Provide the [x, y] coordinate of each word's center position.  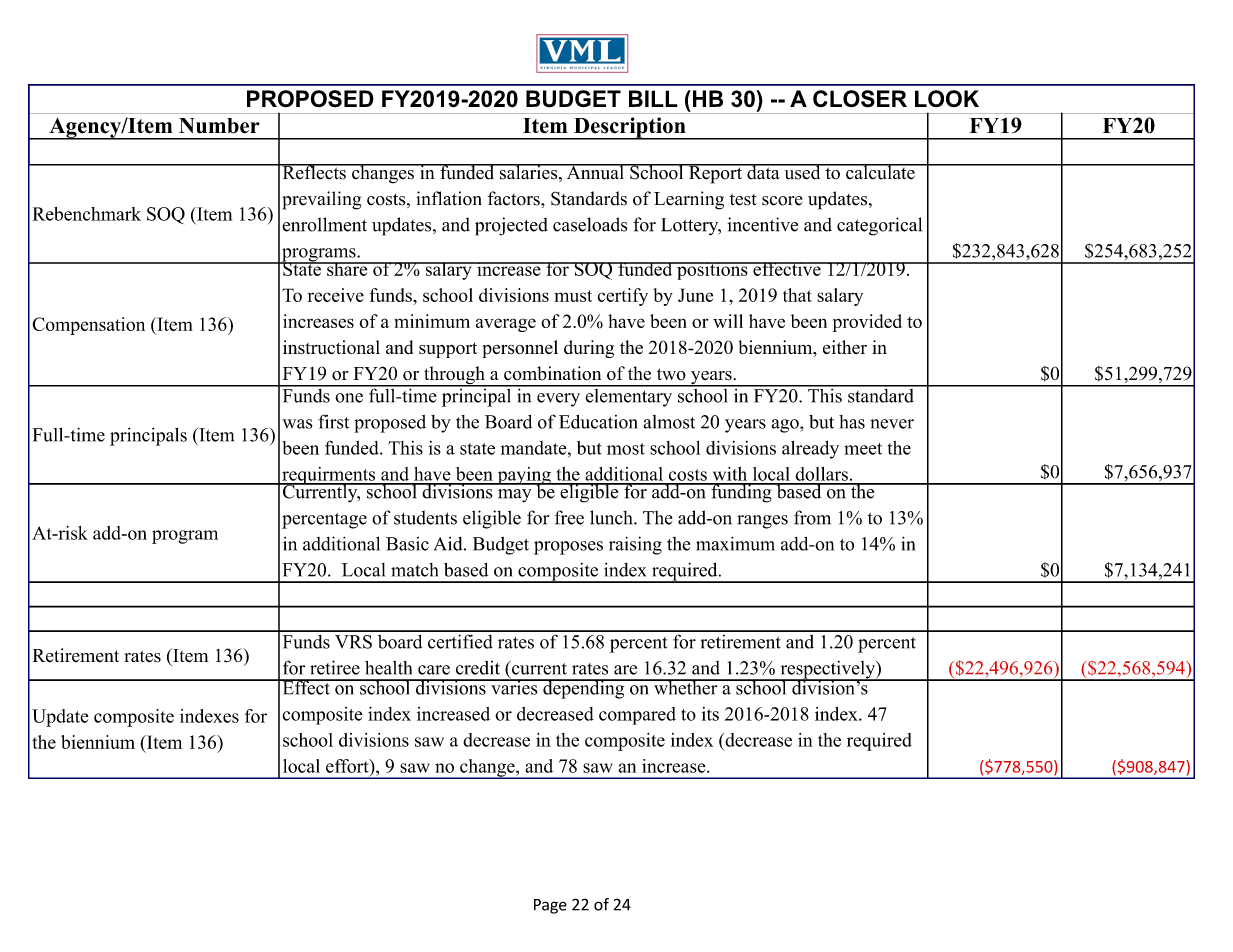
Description [630, 128]
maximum [735, 543]
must [573, 296]
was [297, 424]
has [852, 422]
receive [335, 295]
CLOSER [860, 99]
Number [219, 126]
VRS [353, 642]
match [414, 570]
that [797, 295]
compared [637, 716]
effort [348, 766]
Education [598, 421]
